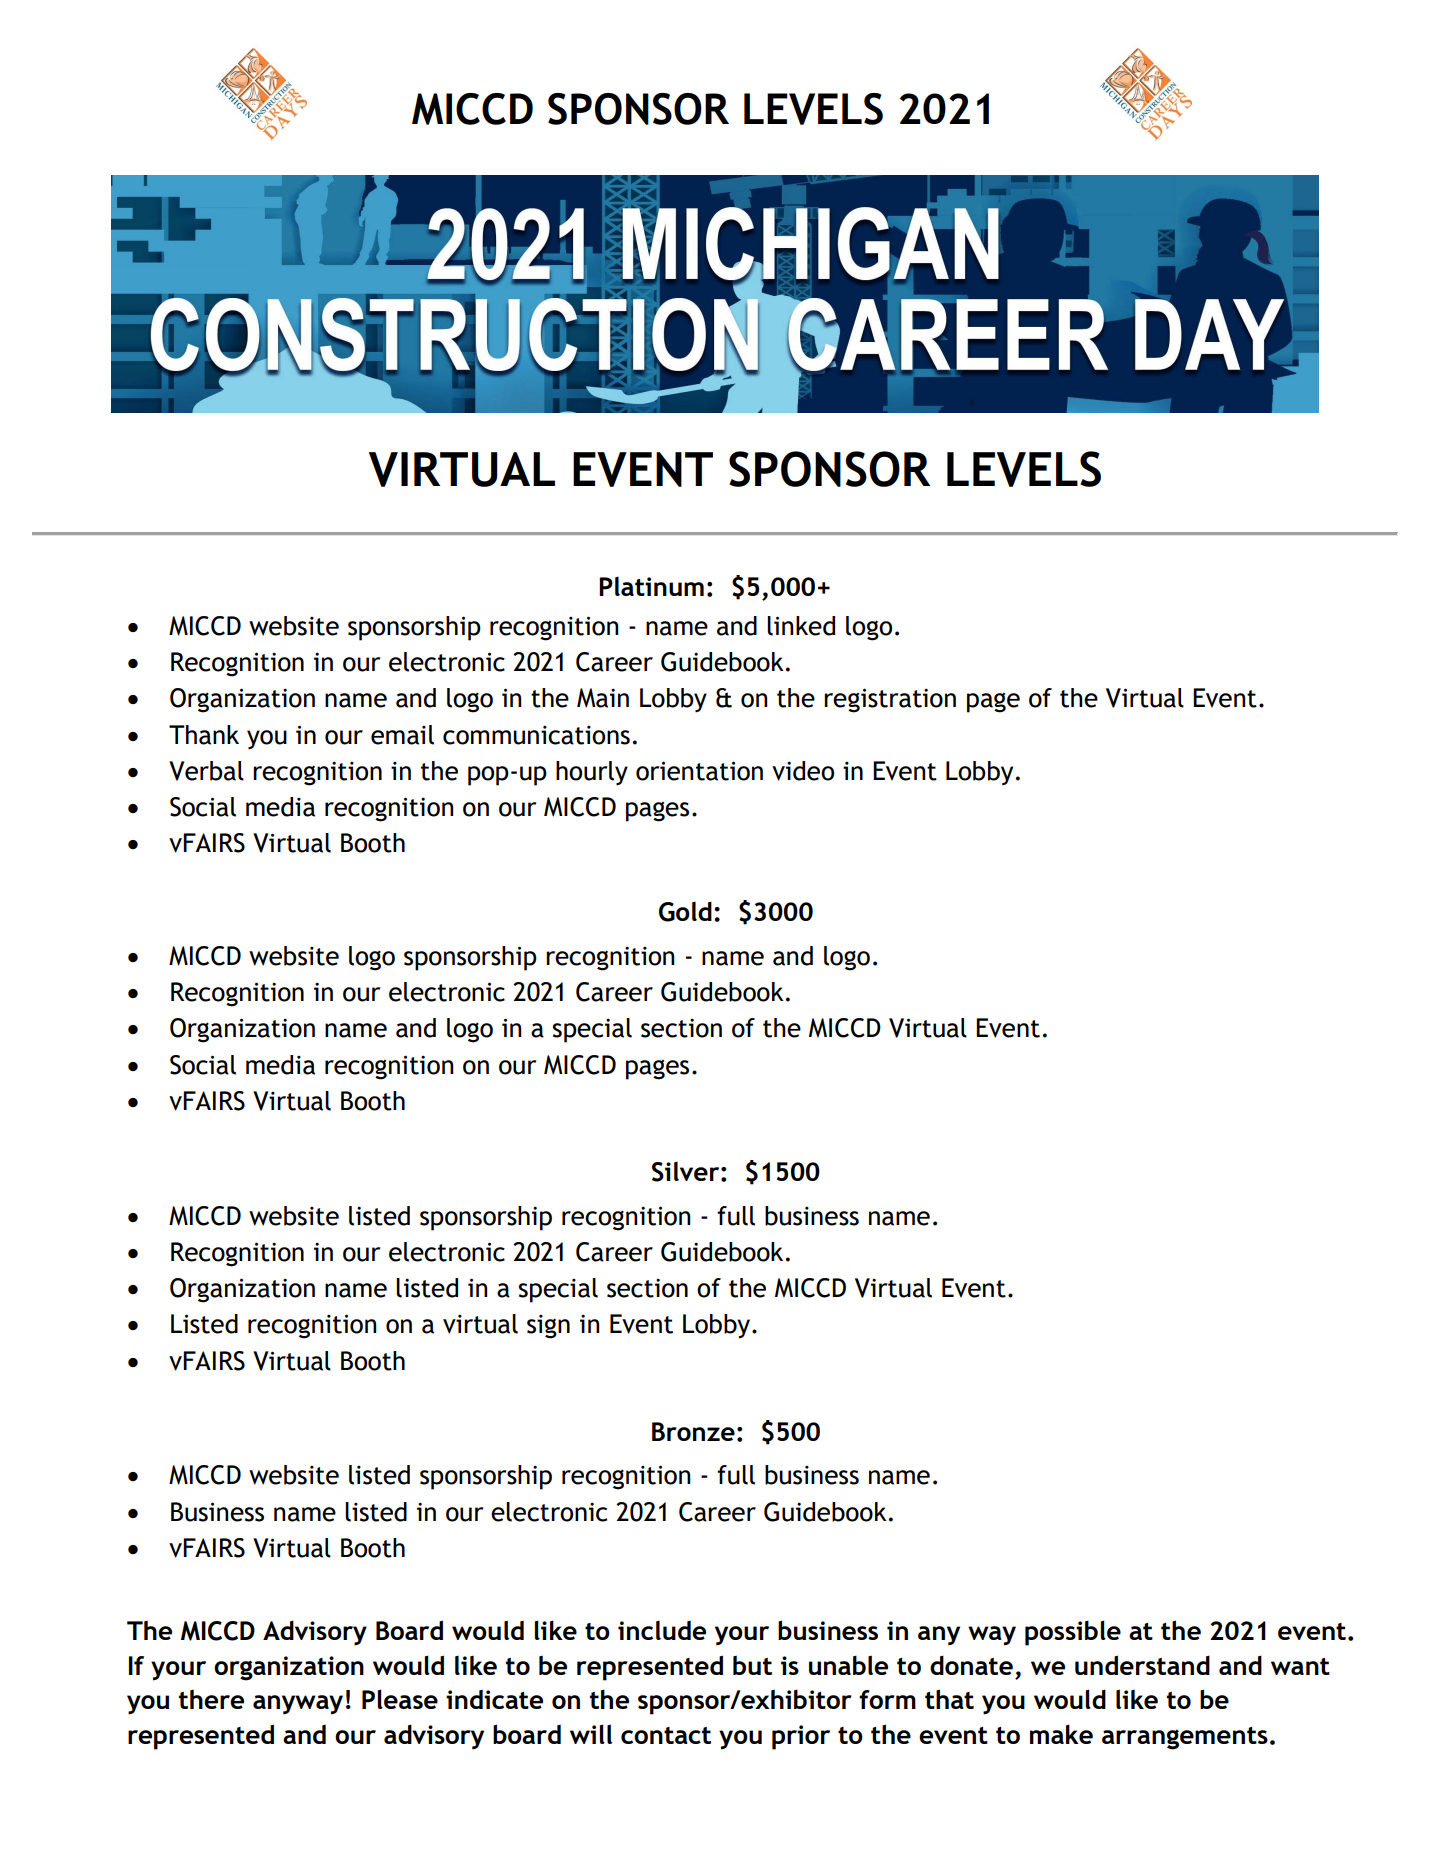  I want to click on arrangements, so click(1185, 1738).
